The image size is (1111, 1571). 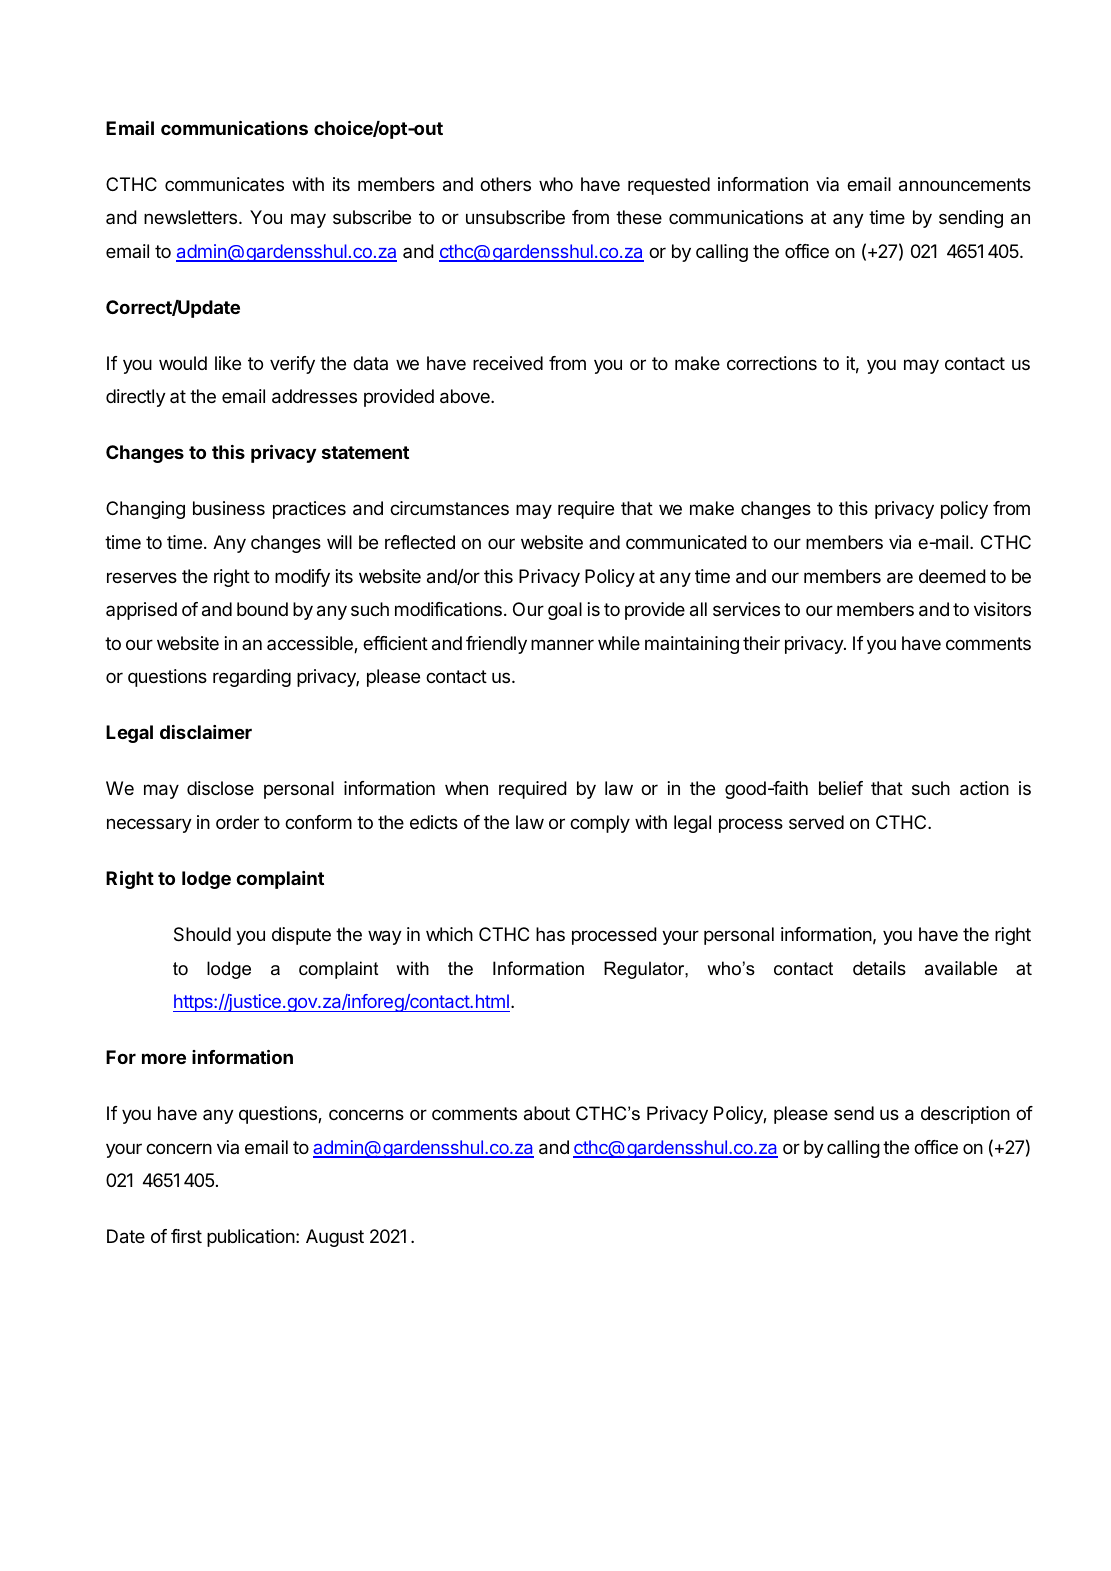 What do you see at coordinates (965, 185) in the screenshot?
I see `announcements` at bounding box center [965, 185].
